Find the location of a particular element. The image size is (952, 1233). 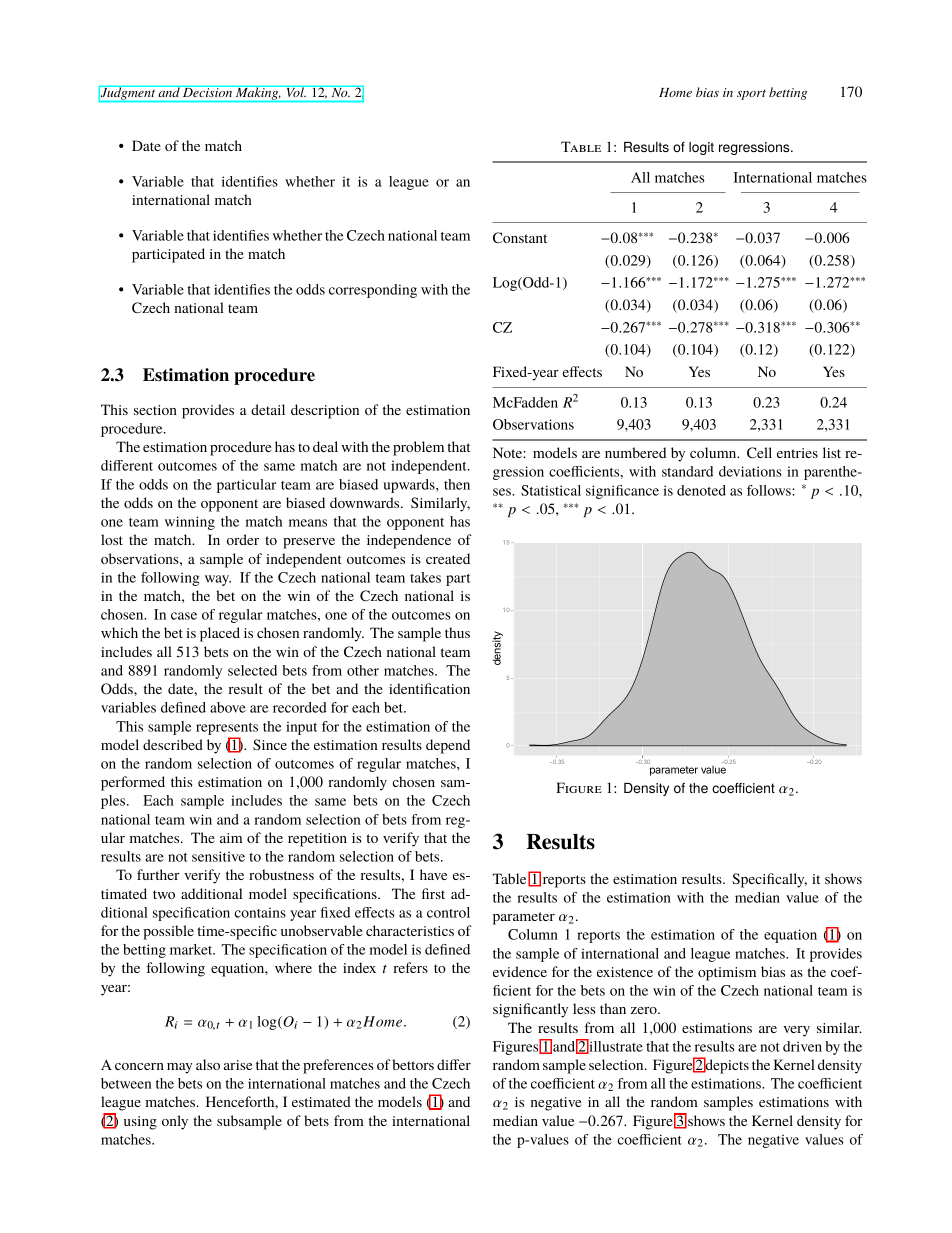

sport is located at coordinates (751, 95).
